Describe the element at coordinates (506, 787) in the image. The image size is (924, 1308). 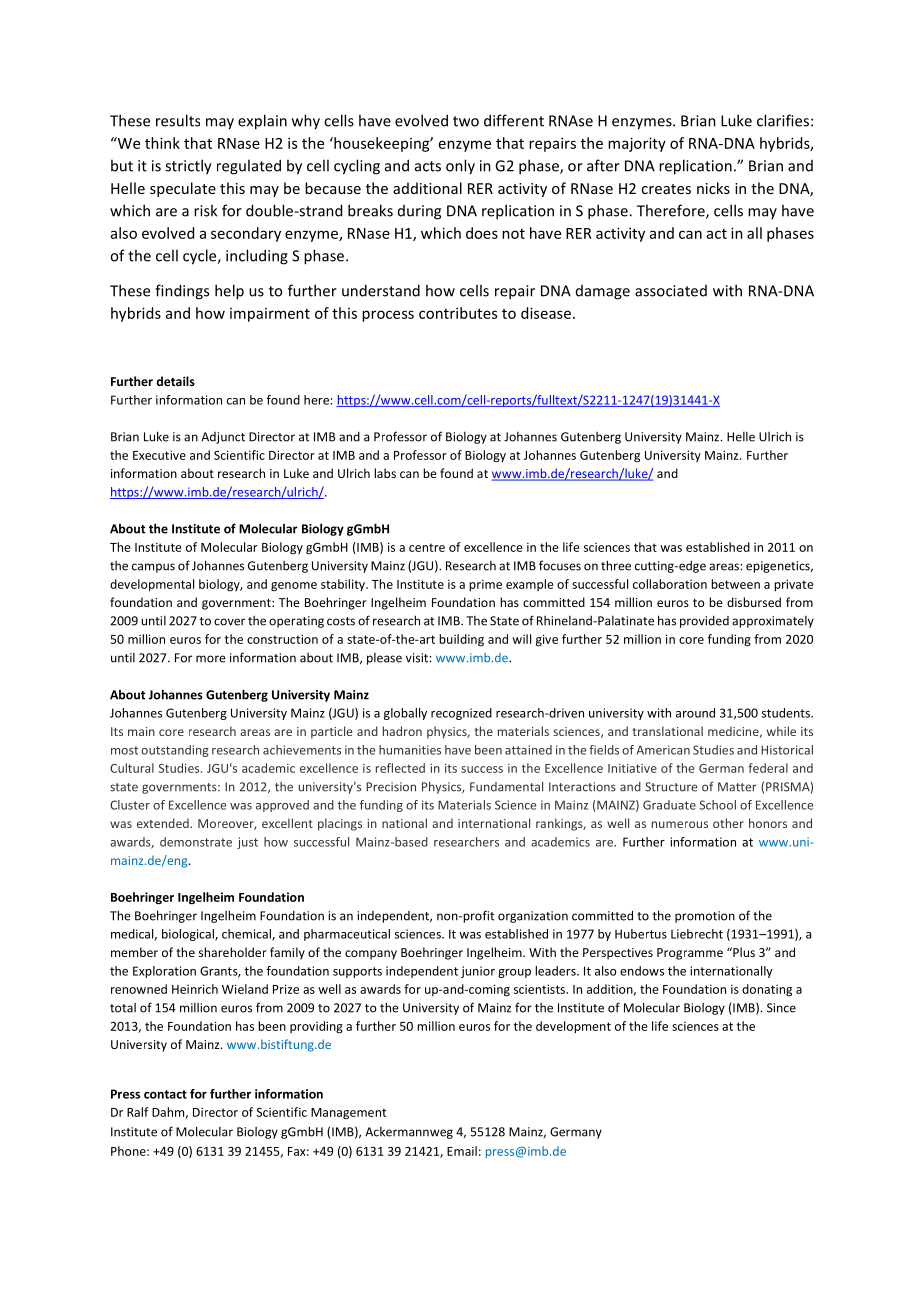
I see `Fundamental` at that location.
